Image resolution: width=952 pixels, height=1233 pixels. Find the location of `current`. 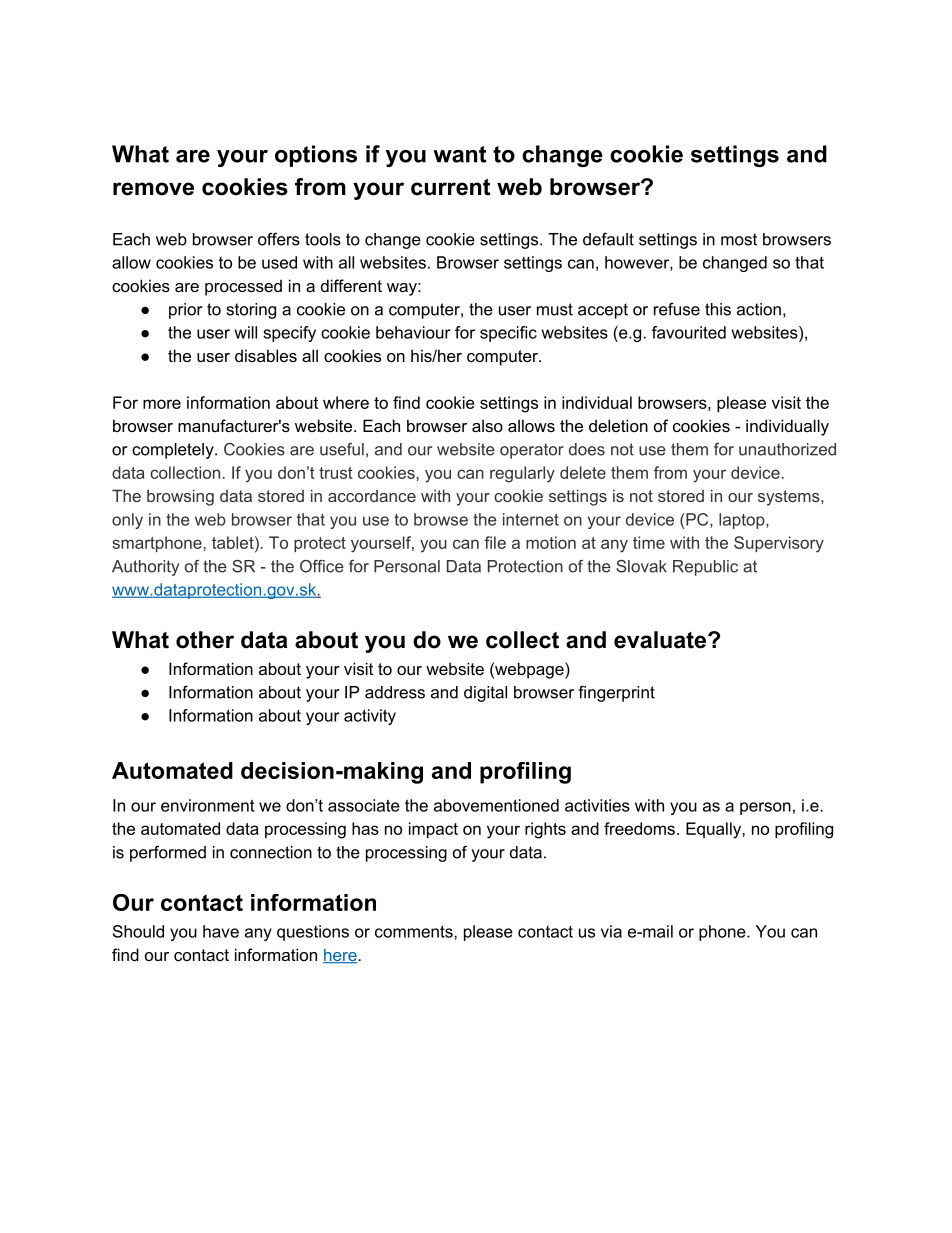

current is located at coordinates (450, 187).
